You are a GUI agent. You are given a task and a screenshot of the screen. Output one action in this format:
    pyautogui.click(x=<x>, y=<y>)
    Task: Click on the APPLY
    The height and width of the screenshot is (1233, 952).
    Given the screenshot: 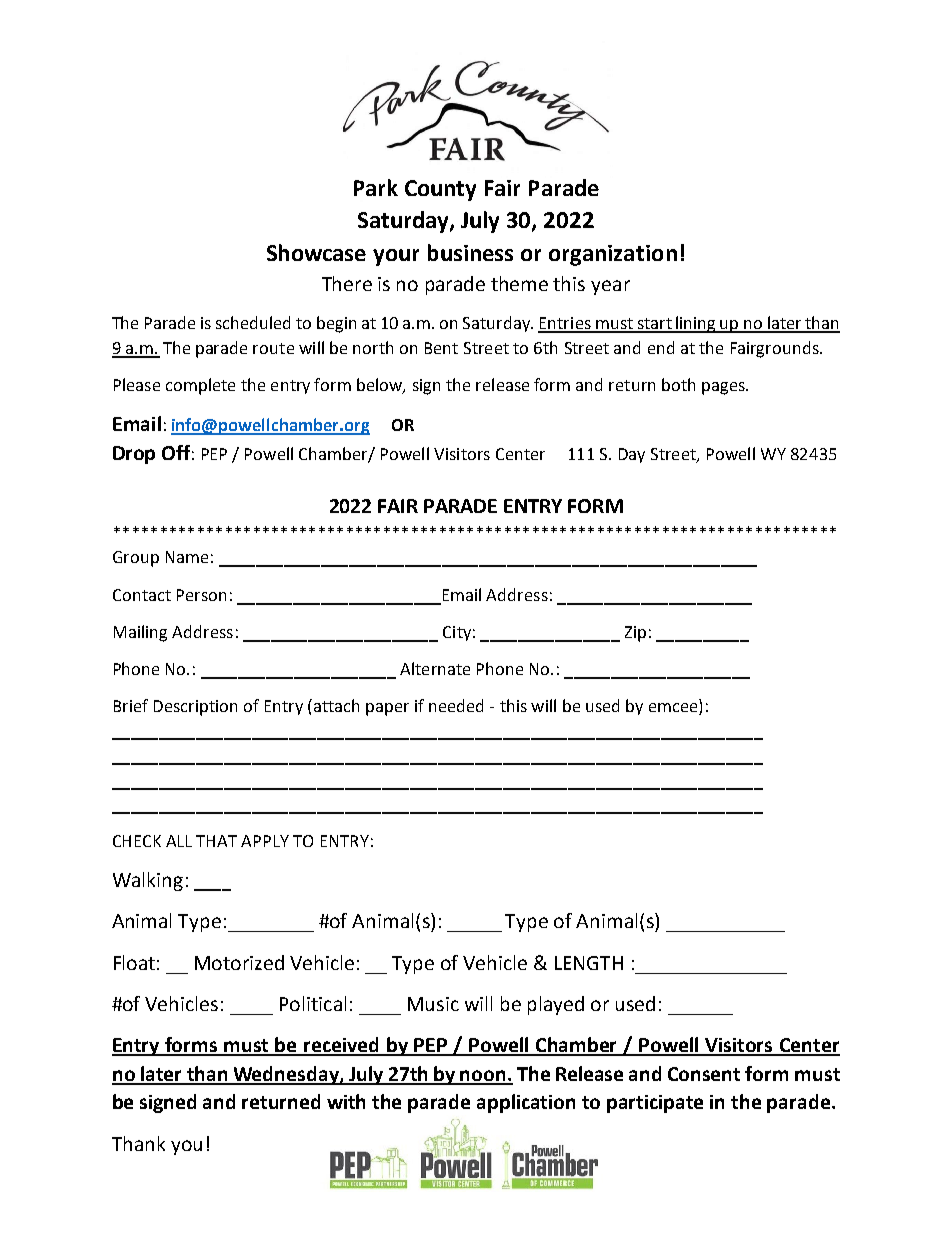 What is the action you would take?
    pyautogui.click(x=265, y=841)
